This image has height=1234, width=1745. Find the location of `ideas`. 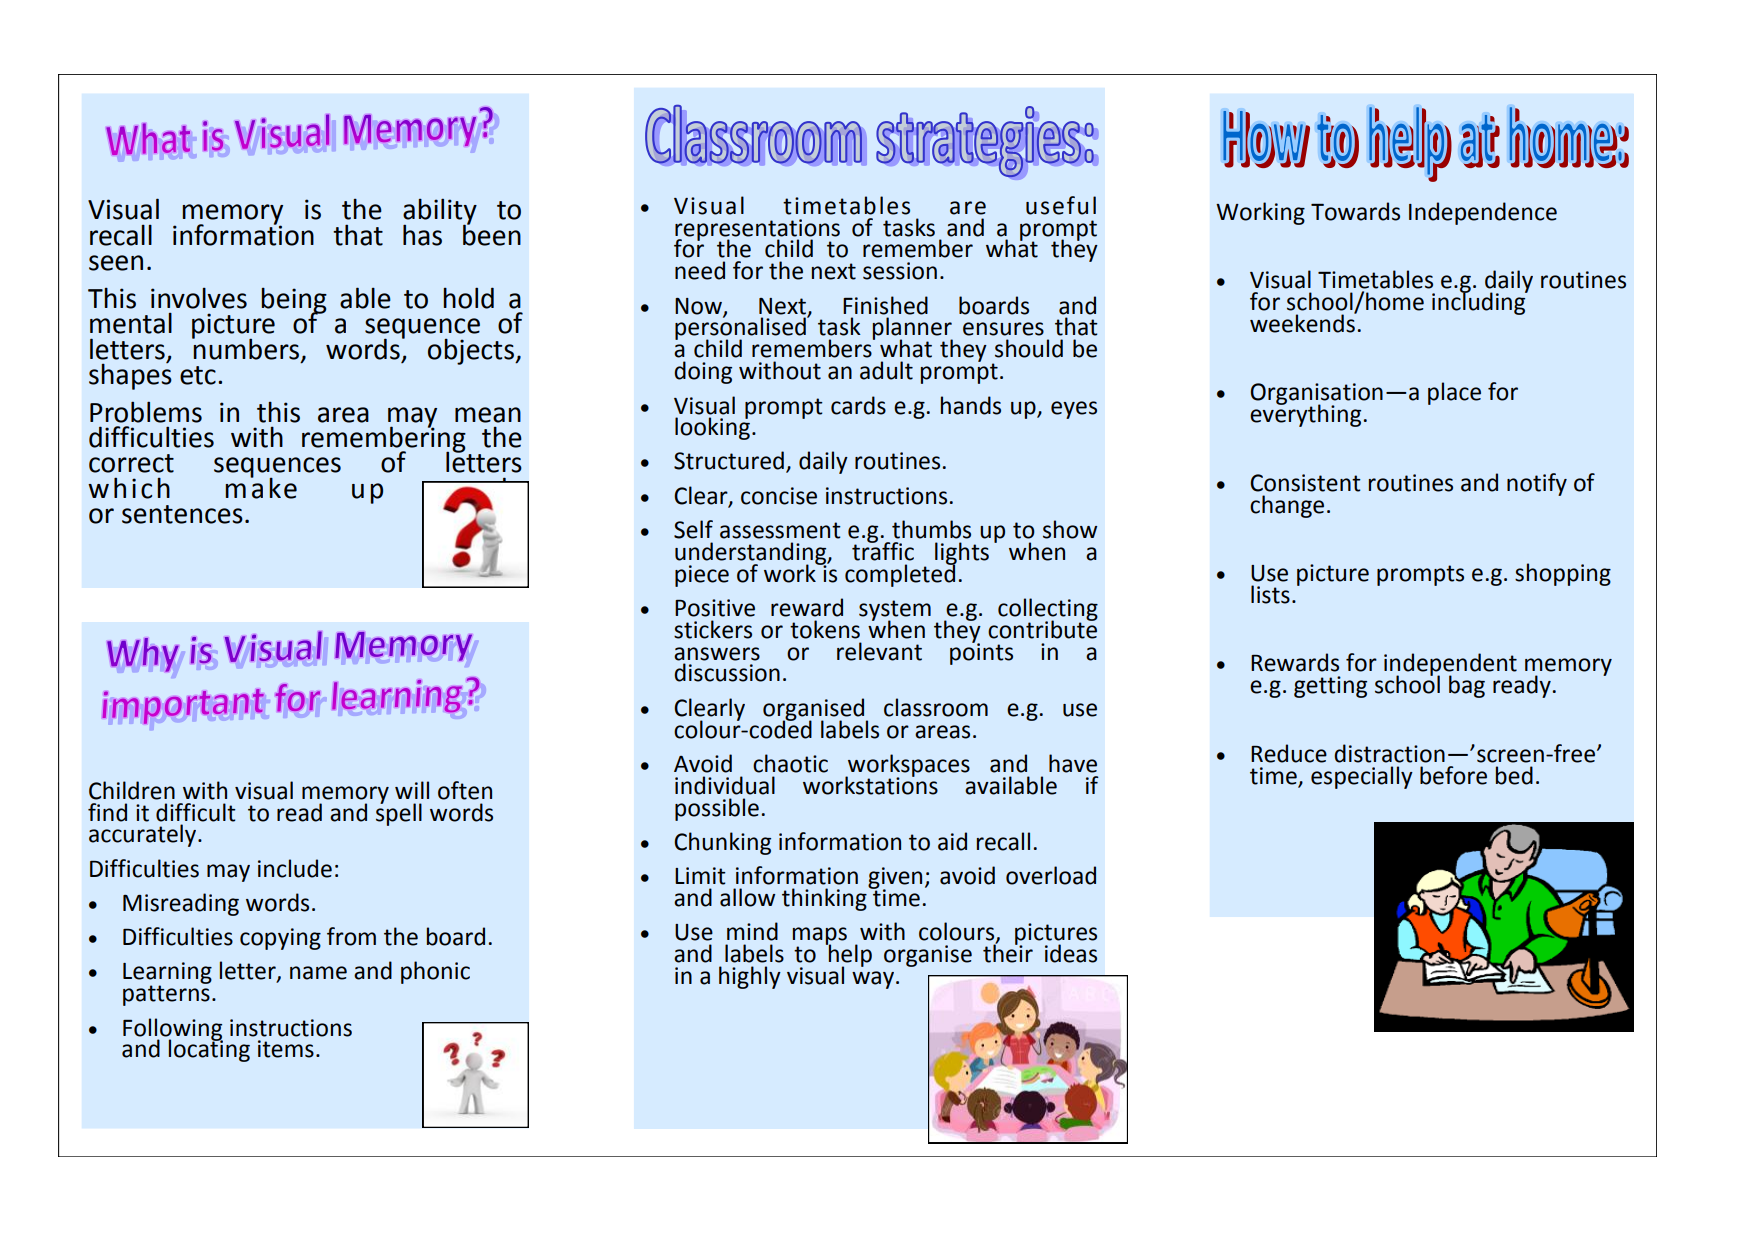

ideas is located at coordinates (1071, 953).
